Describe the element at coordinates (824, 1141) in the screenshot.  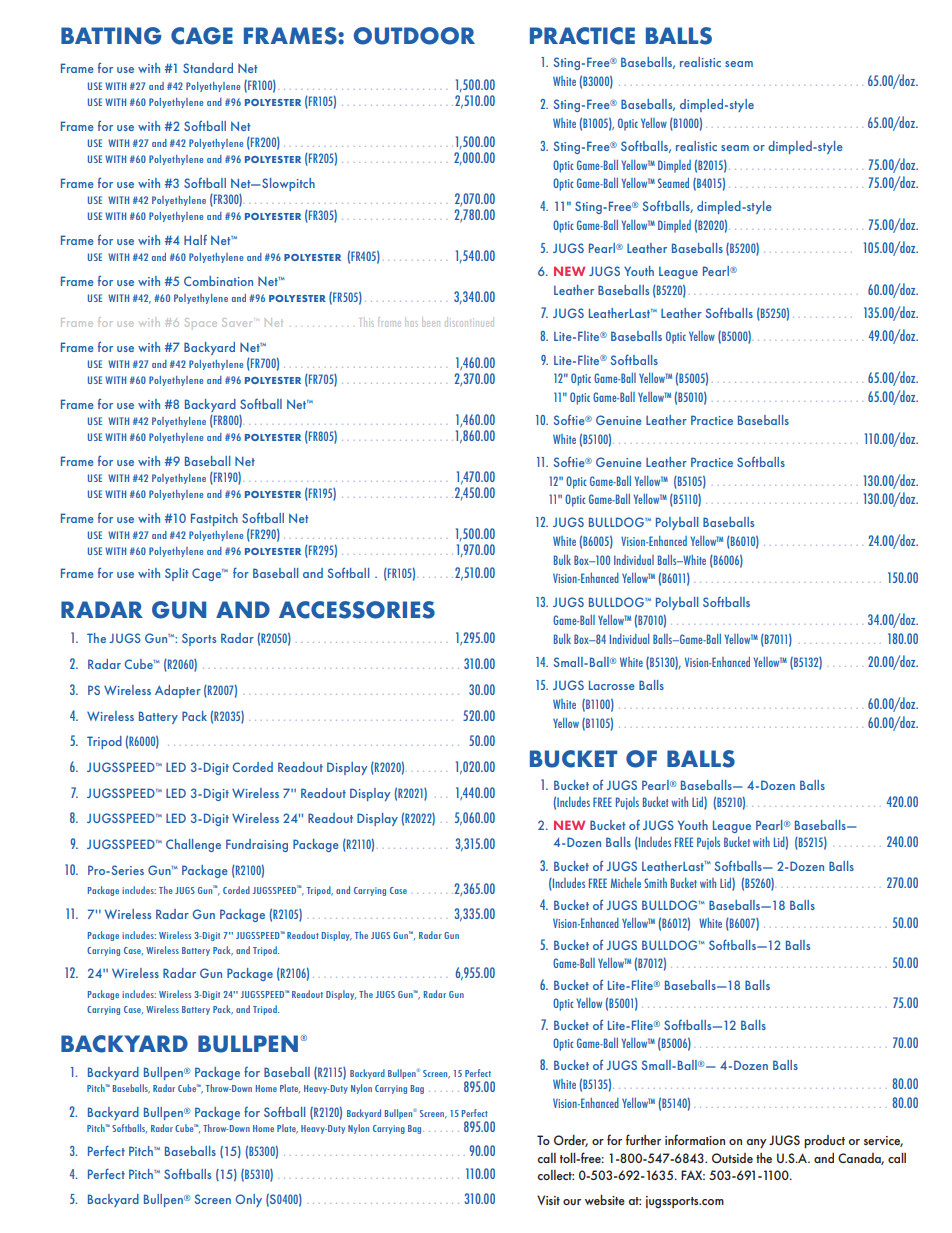
I see `product` at that location.
